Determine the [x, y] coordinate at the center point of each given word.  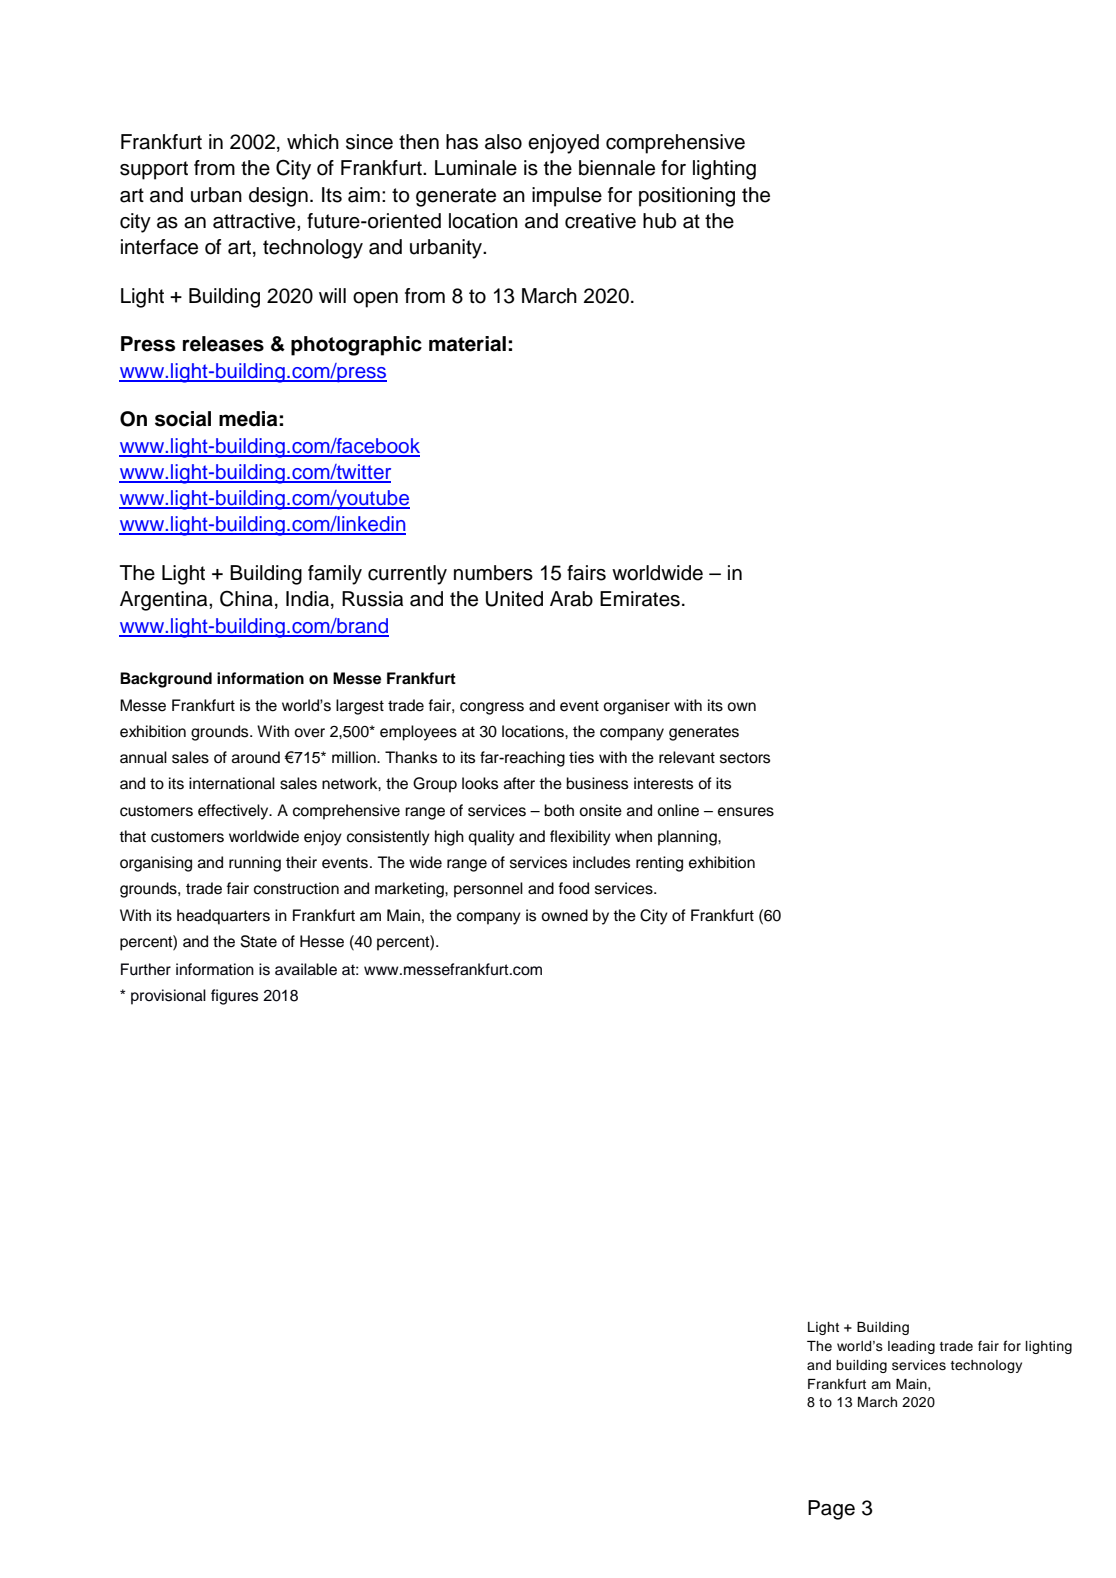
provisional [168, 997]
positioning [687, 197]
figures [234, 997]
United [514, 599]
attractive [255, 221]
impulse [567, 197]
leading [911, 1347]
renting [659, 864]
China [246, 598]
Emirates [640, 599]
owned [564, 915]
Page [831, 1510]
